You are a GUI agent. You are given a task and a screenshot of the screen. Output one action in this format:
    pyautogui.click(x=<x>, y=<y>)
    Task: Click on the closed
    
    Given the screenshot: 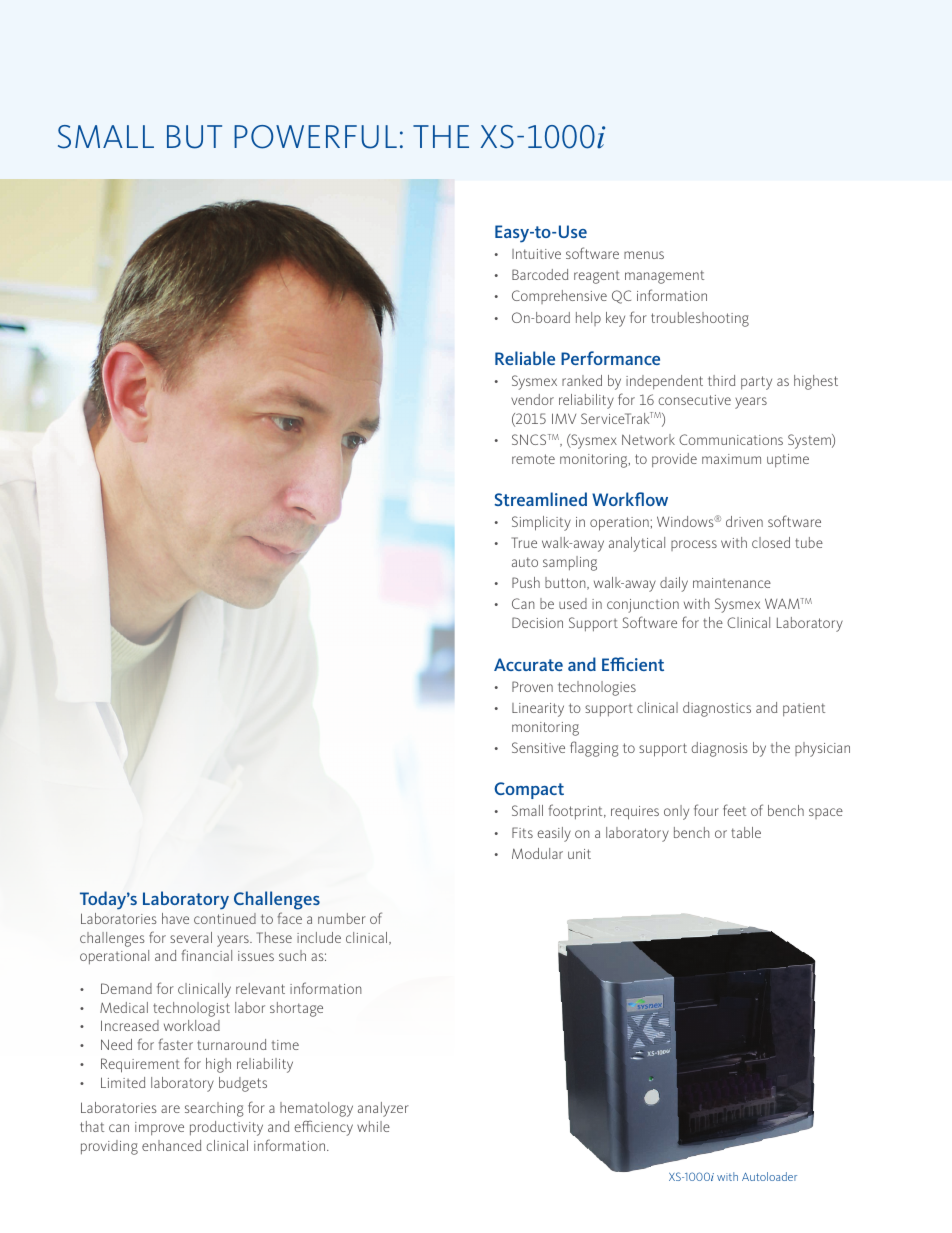 What is the action you would take?
    pyautogui.click(x=771, y=542)
